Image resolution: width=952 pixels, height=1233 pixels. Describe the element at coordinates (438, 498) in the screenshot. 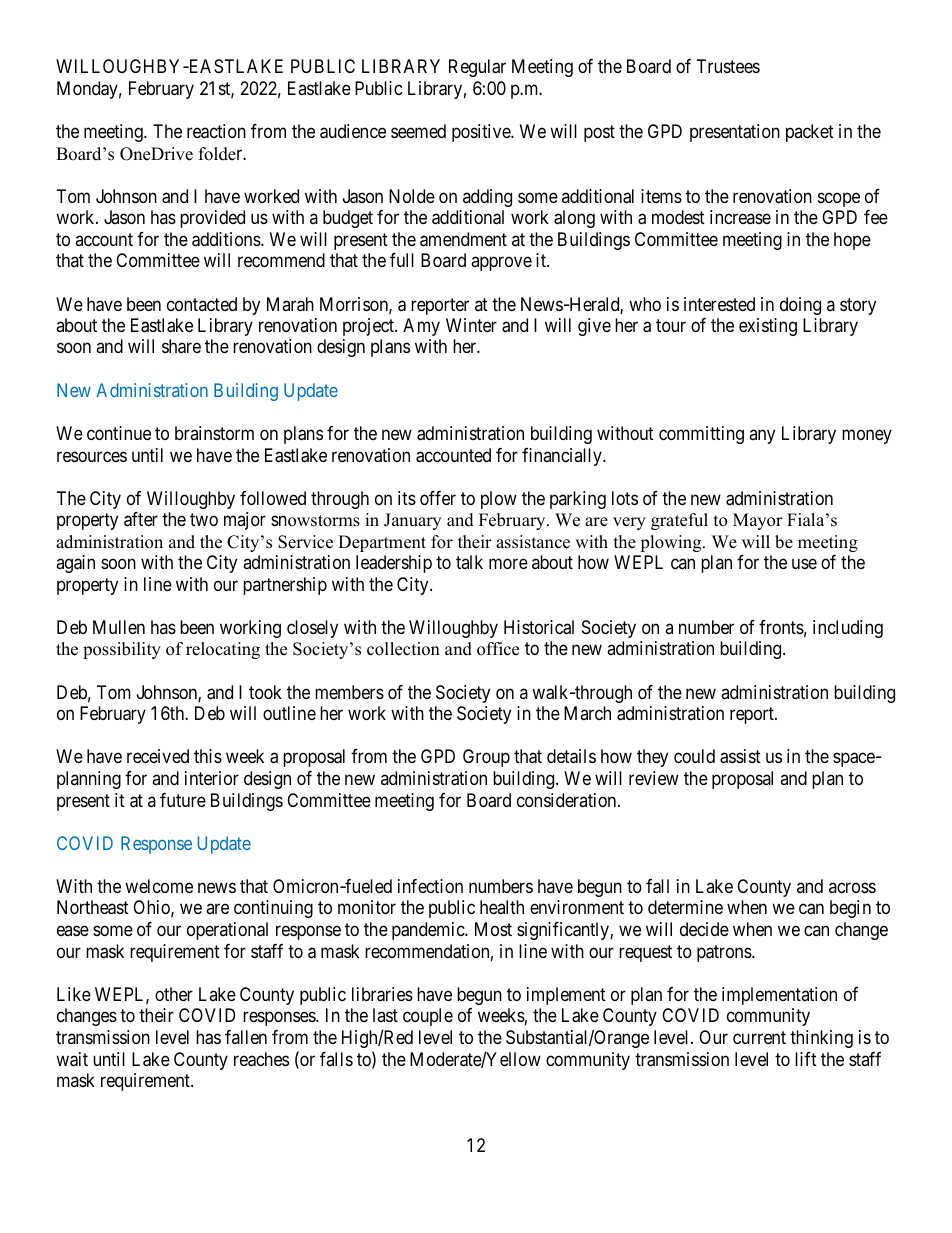

I see `offer` at that location.
